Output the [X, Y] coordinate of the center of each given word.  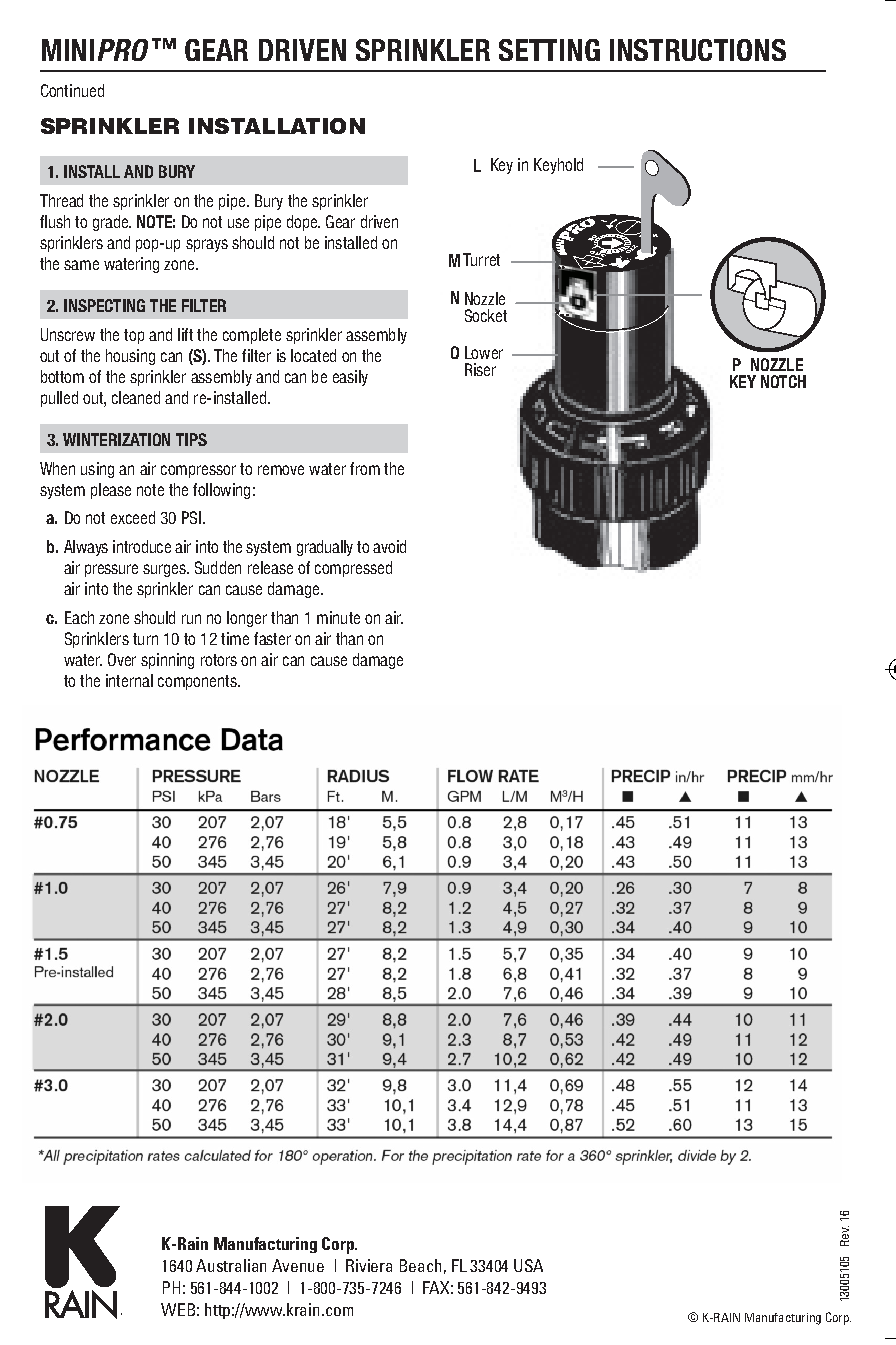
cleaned [136, 397]
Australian [231, 1265]
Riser [480, 369]
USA [528, 1265]
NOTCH [783, 381]
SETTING [549, 50]
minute [338, 617]
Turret [481, 259]
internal [129, 680]
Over [122, 659]
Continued [72, 90]
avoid [389, 546]
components [198, 682]
